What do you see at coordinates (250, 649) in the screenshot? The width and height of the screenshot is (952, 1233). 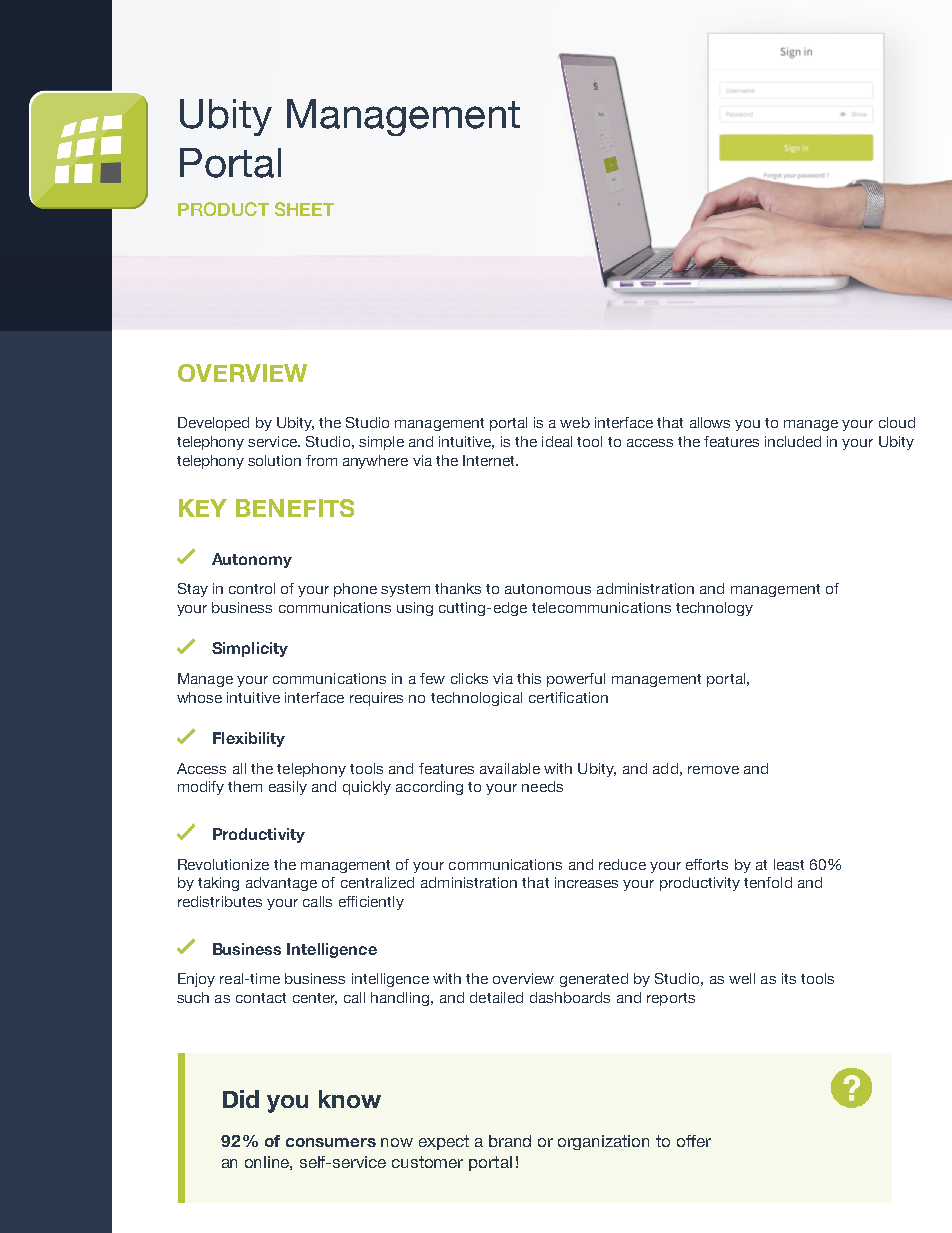 I see `Simplicity` at bounding box center [250, 649].
